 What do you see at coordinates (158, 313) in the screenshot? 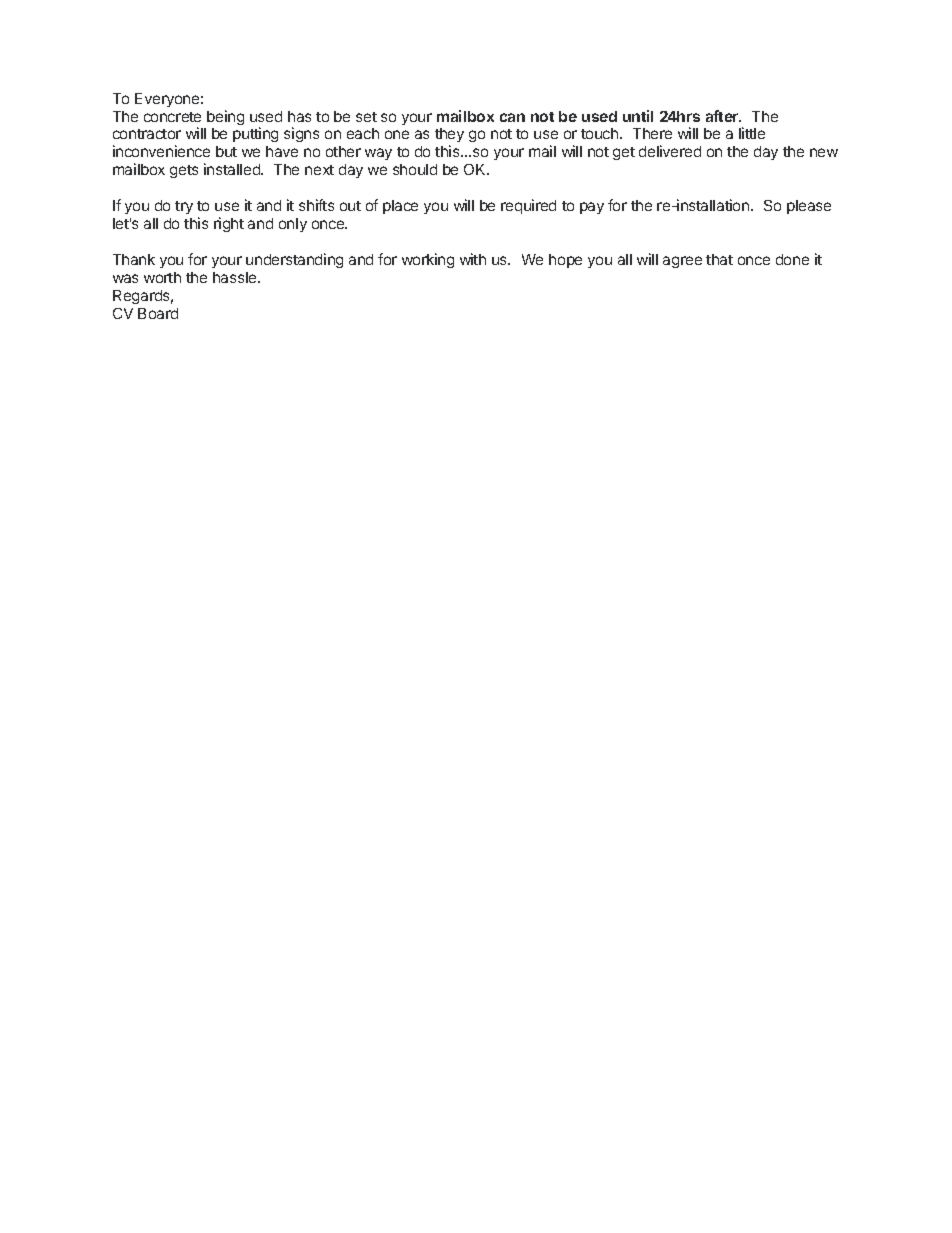
I see `Board` at bounding box center [158, 313].
